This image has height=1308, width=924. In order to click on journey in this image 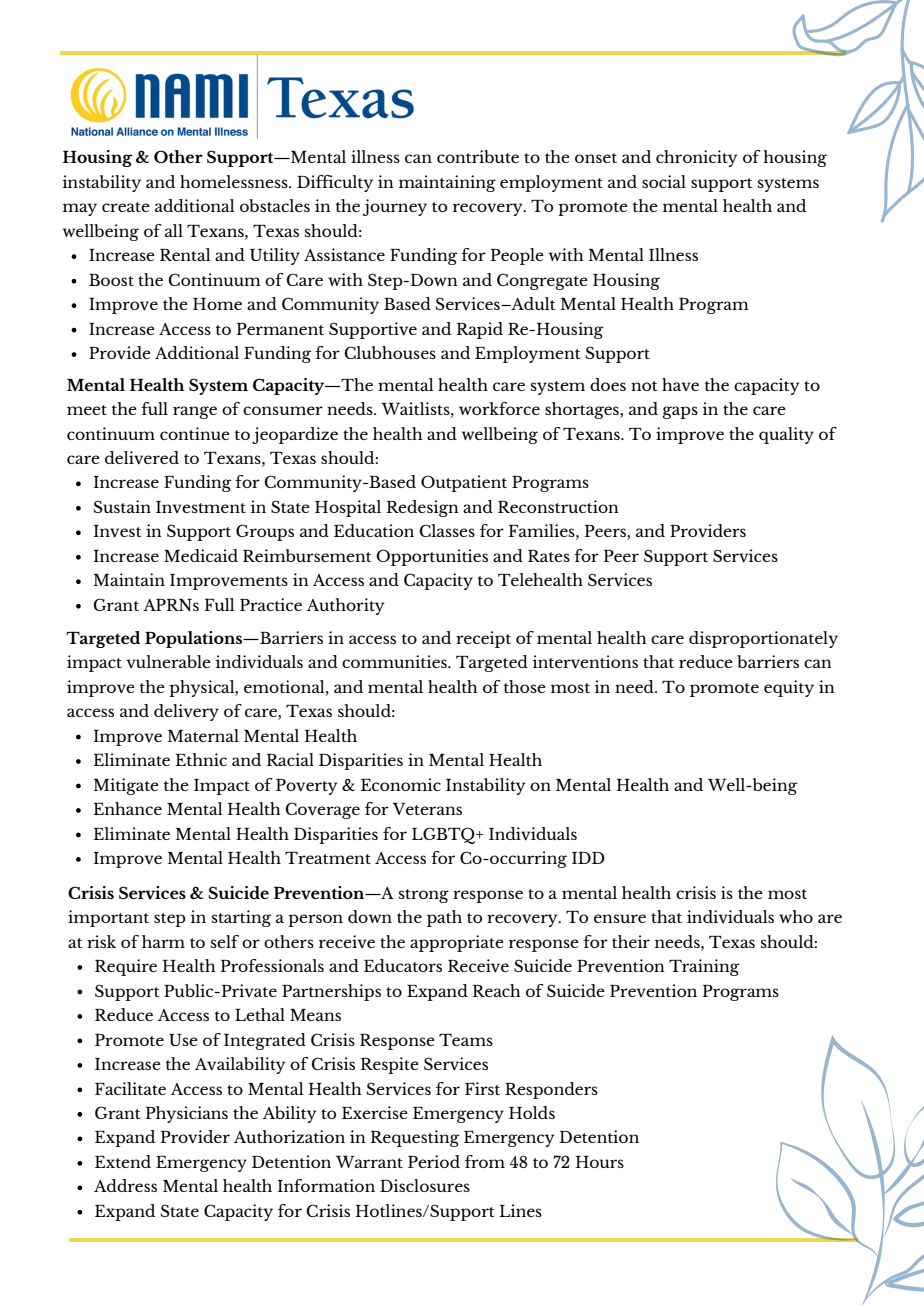, I will do `click(394, 207)`.
